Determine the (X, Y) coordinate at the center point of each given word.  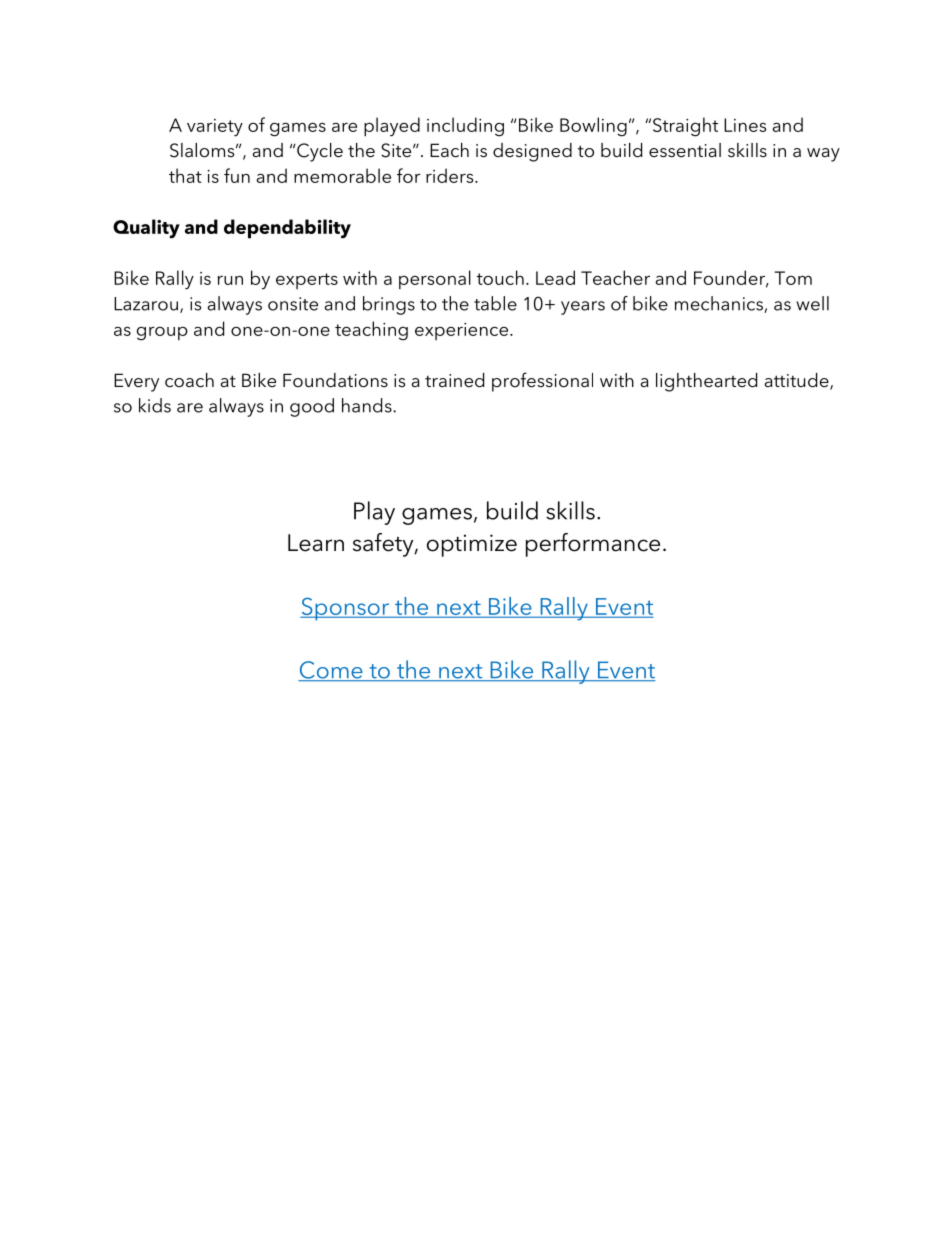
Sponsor (346, 609)
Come (331, 671)
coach (189, 380)
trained (454, 380)
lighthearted (706, 382)
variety (215, 128)
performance (593, 545)
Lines (745, 125)
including (465, 127)
